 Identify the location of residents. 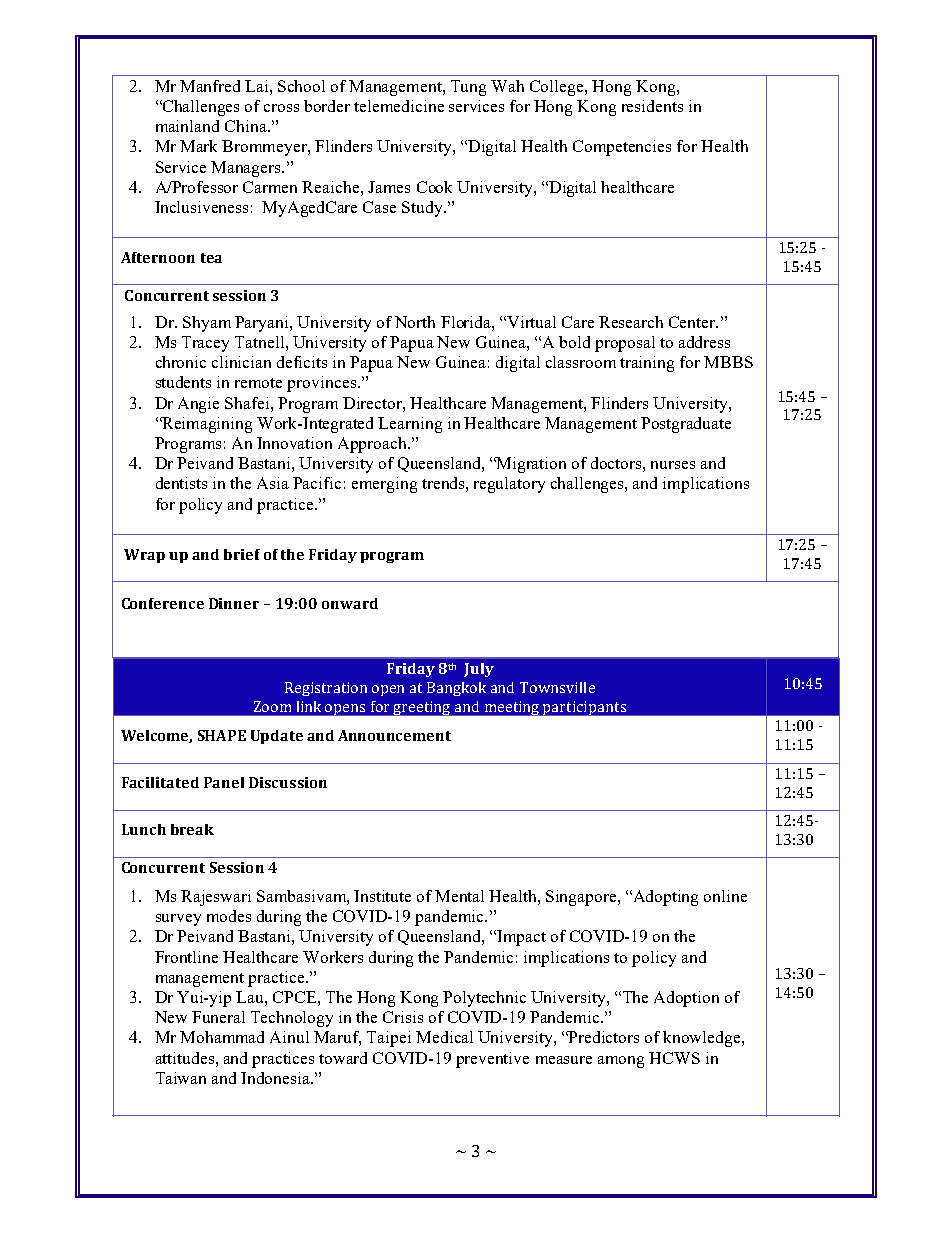
(652, 106).
